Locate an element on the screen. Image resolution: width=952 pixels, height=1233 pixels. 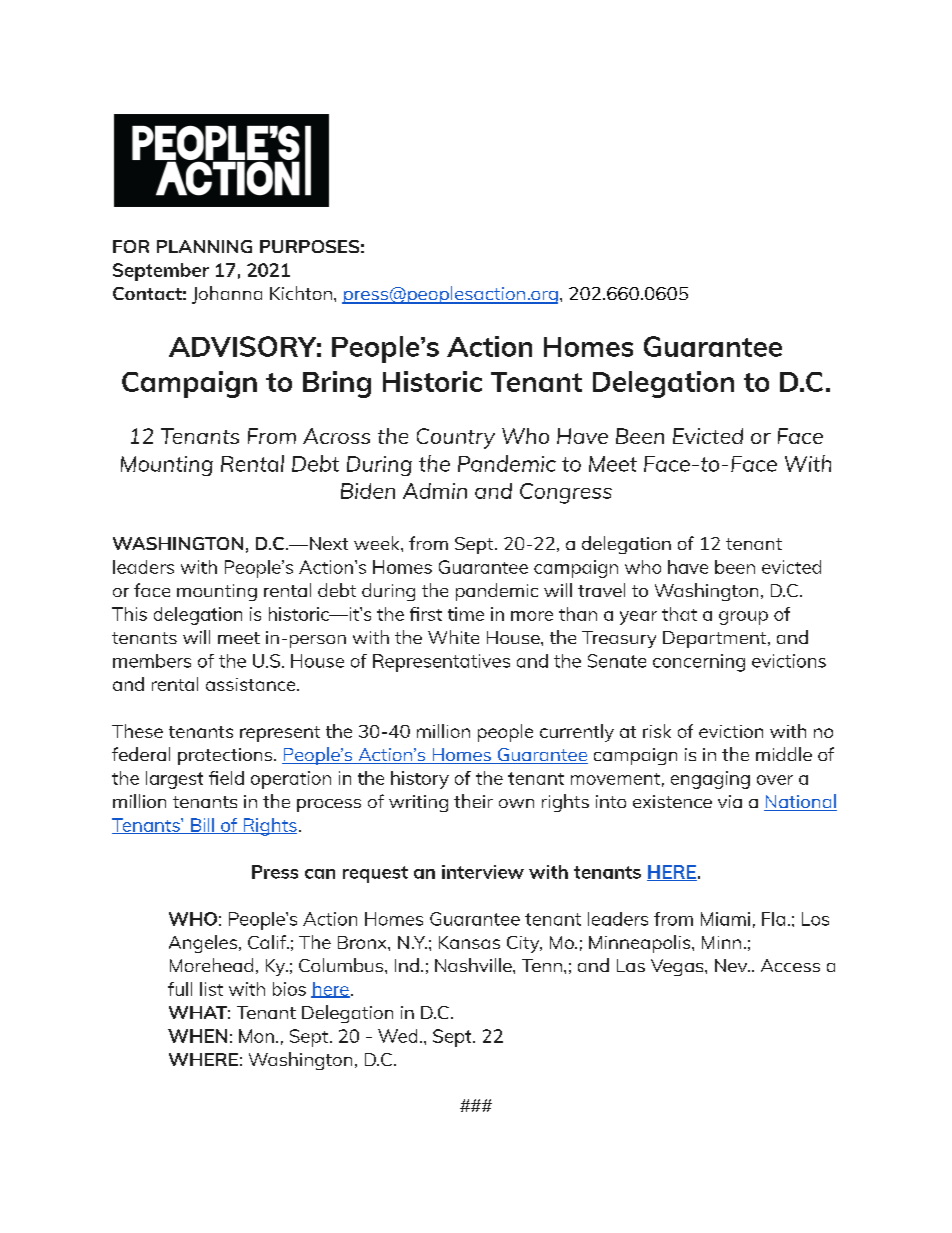
Bring is located at coordinates (337, 384).
